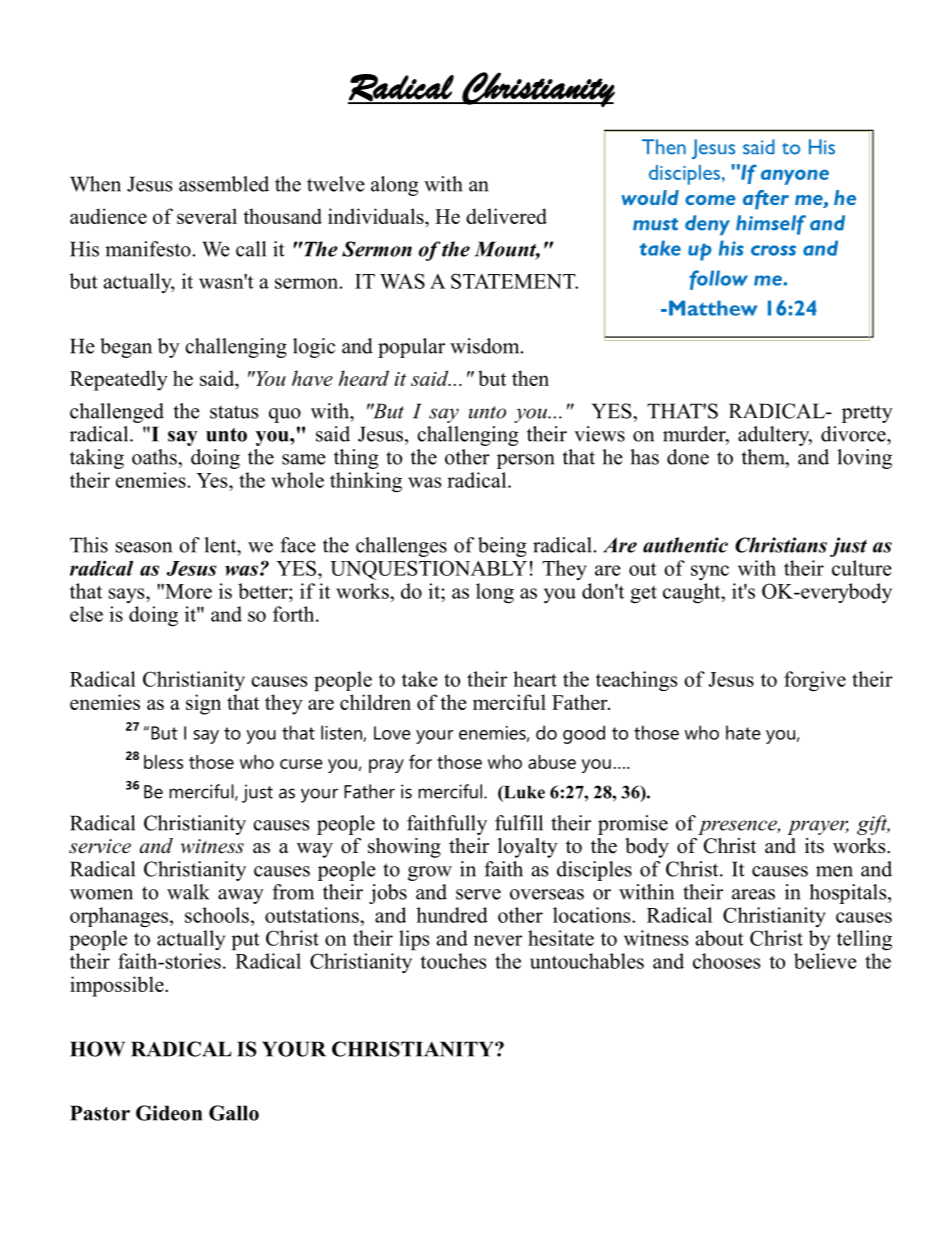 This image has height=1233, width=952. I want to click on fulfill, so click(519, 823).
